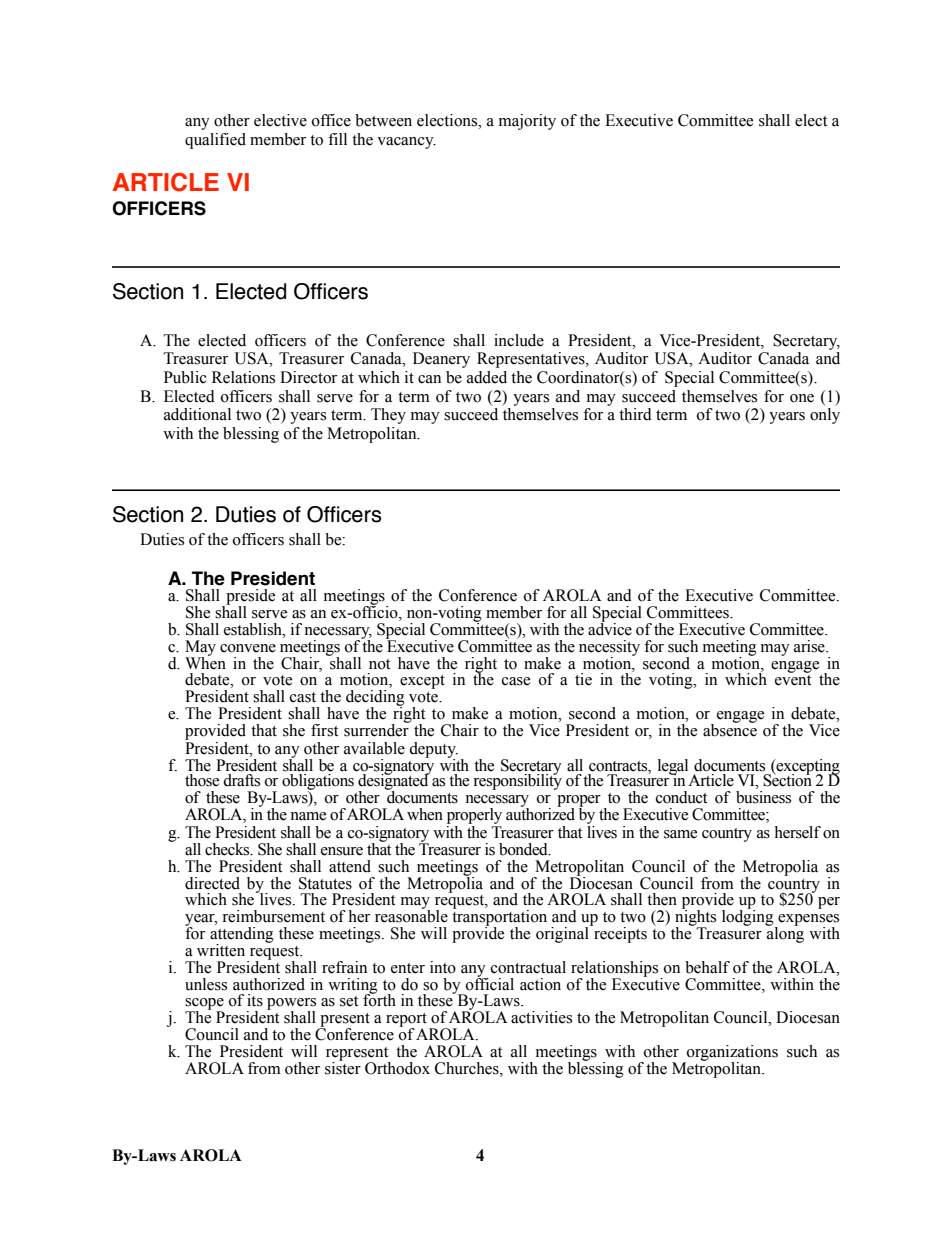 Image resolution: width=952 pixels, height=1233 pixels. Describe the element at coordinates (763, 797) in the screenshot. I see `business` at that location.
